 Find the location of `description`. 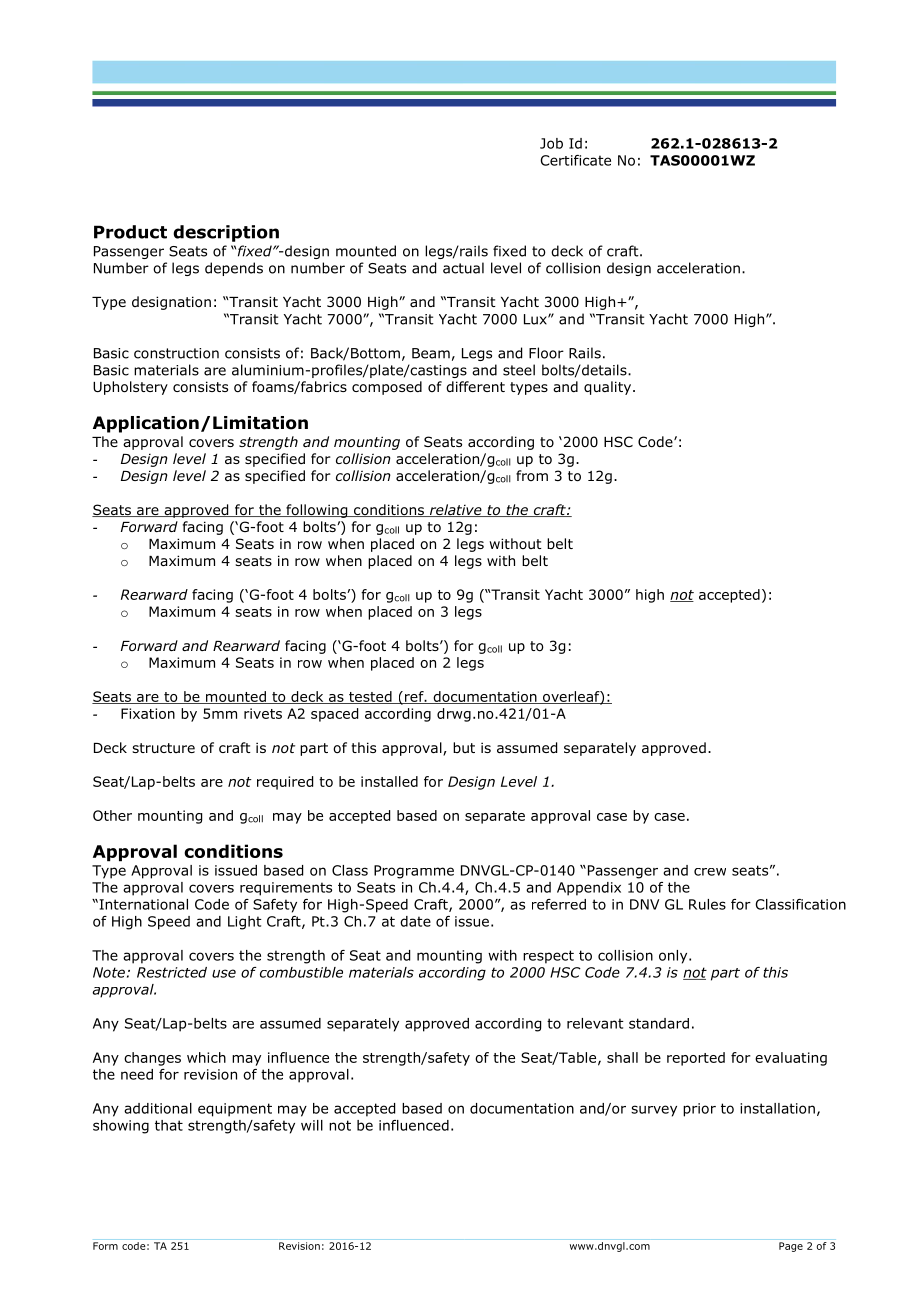

description is located at coordinates (226, 233).
